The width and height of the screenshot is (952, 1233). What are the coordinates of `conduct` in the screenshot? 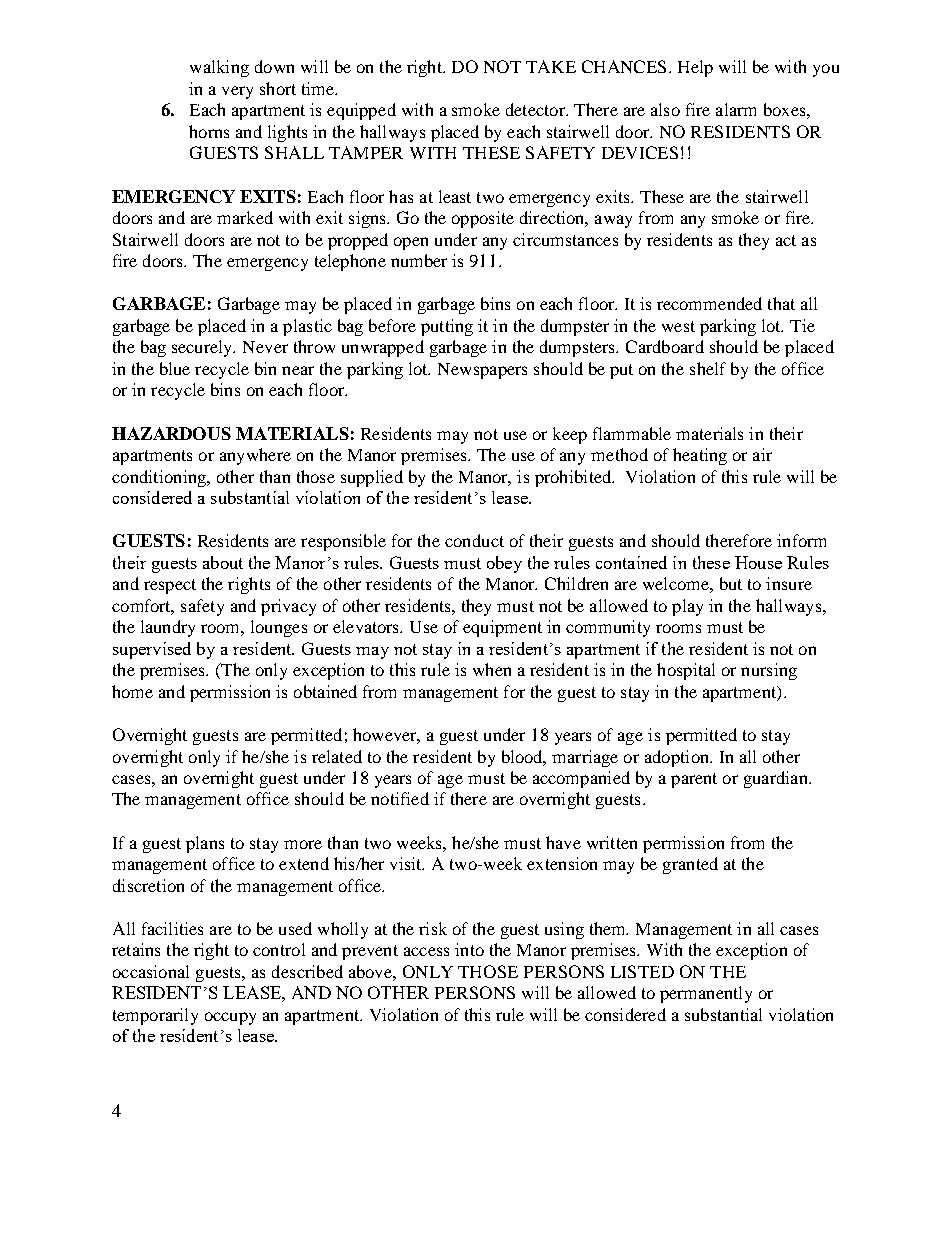 It's located at (474, 540).
